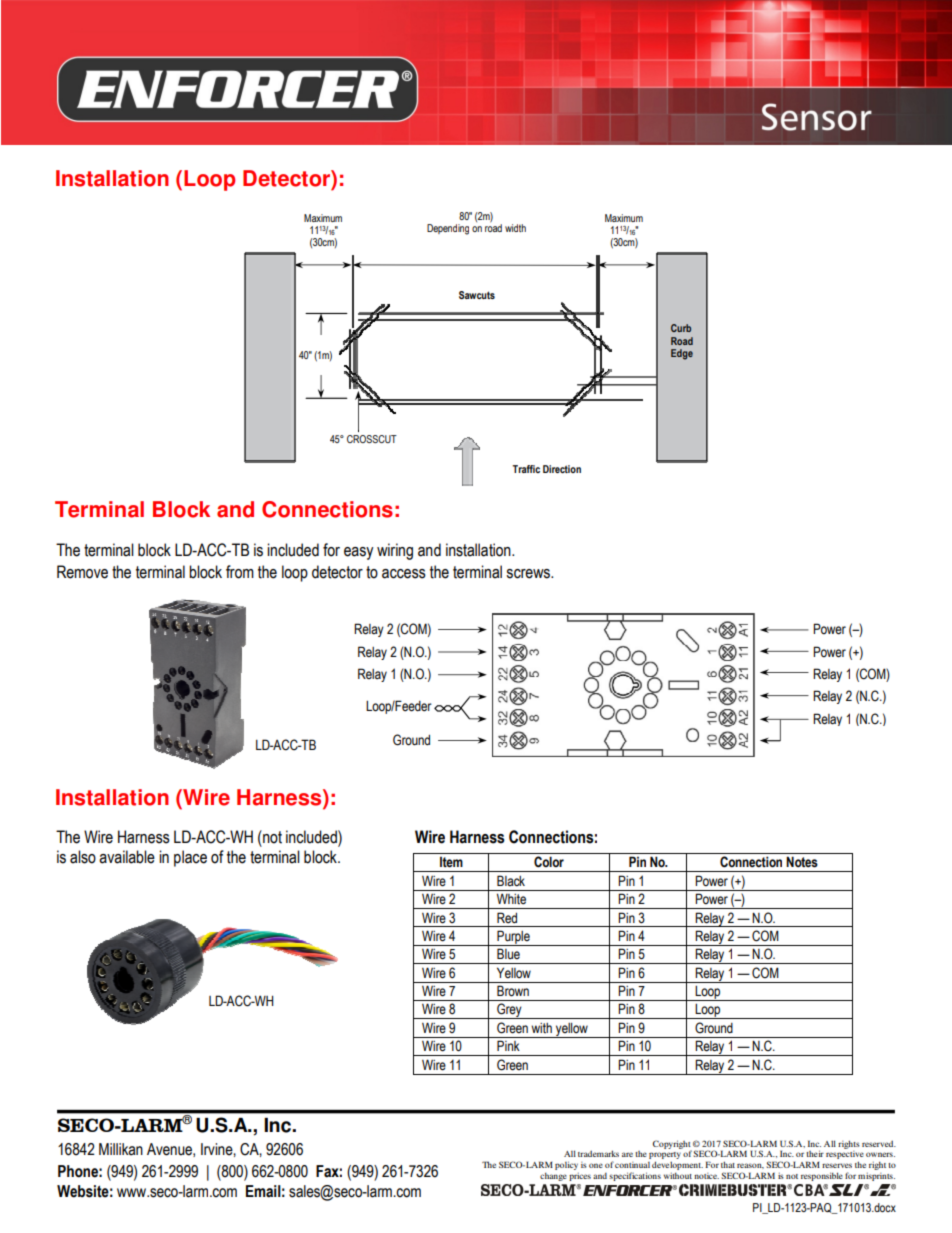  Describe the element at coordinates (190, 858) in the page. I see `place` at that location.
